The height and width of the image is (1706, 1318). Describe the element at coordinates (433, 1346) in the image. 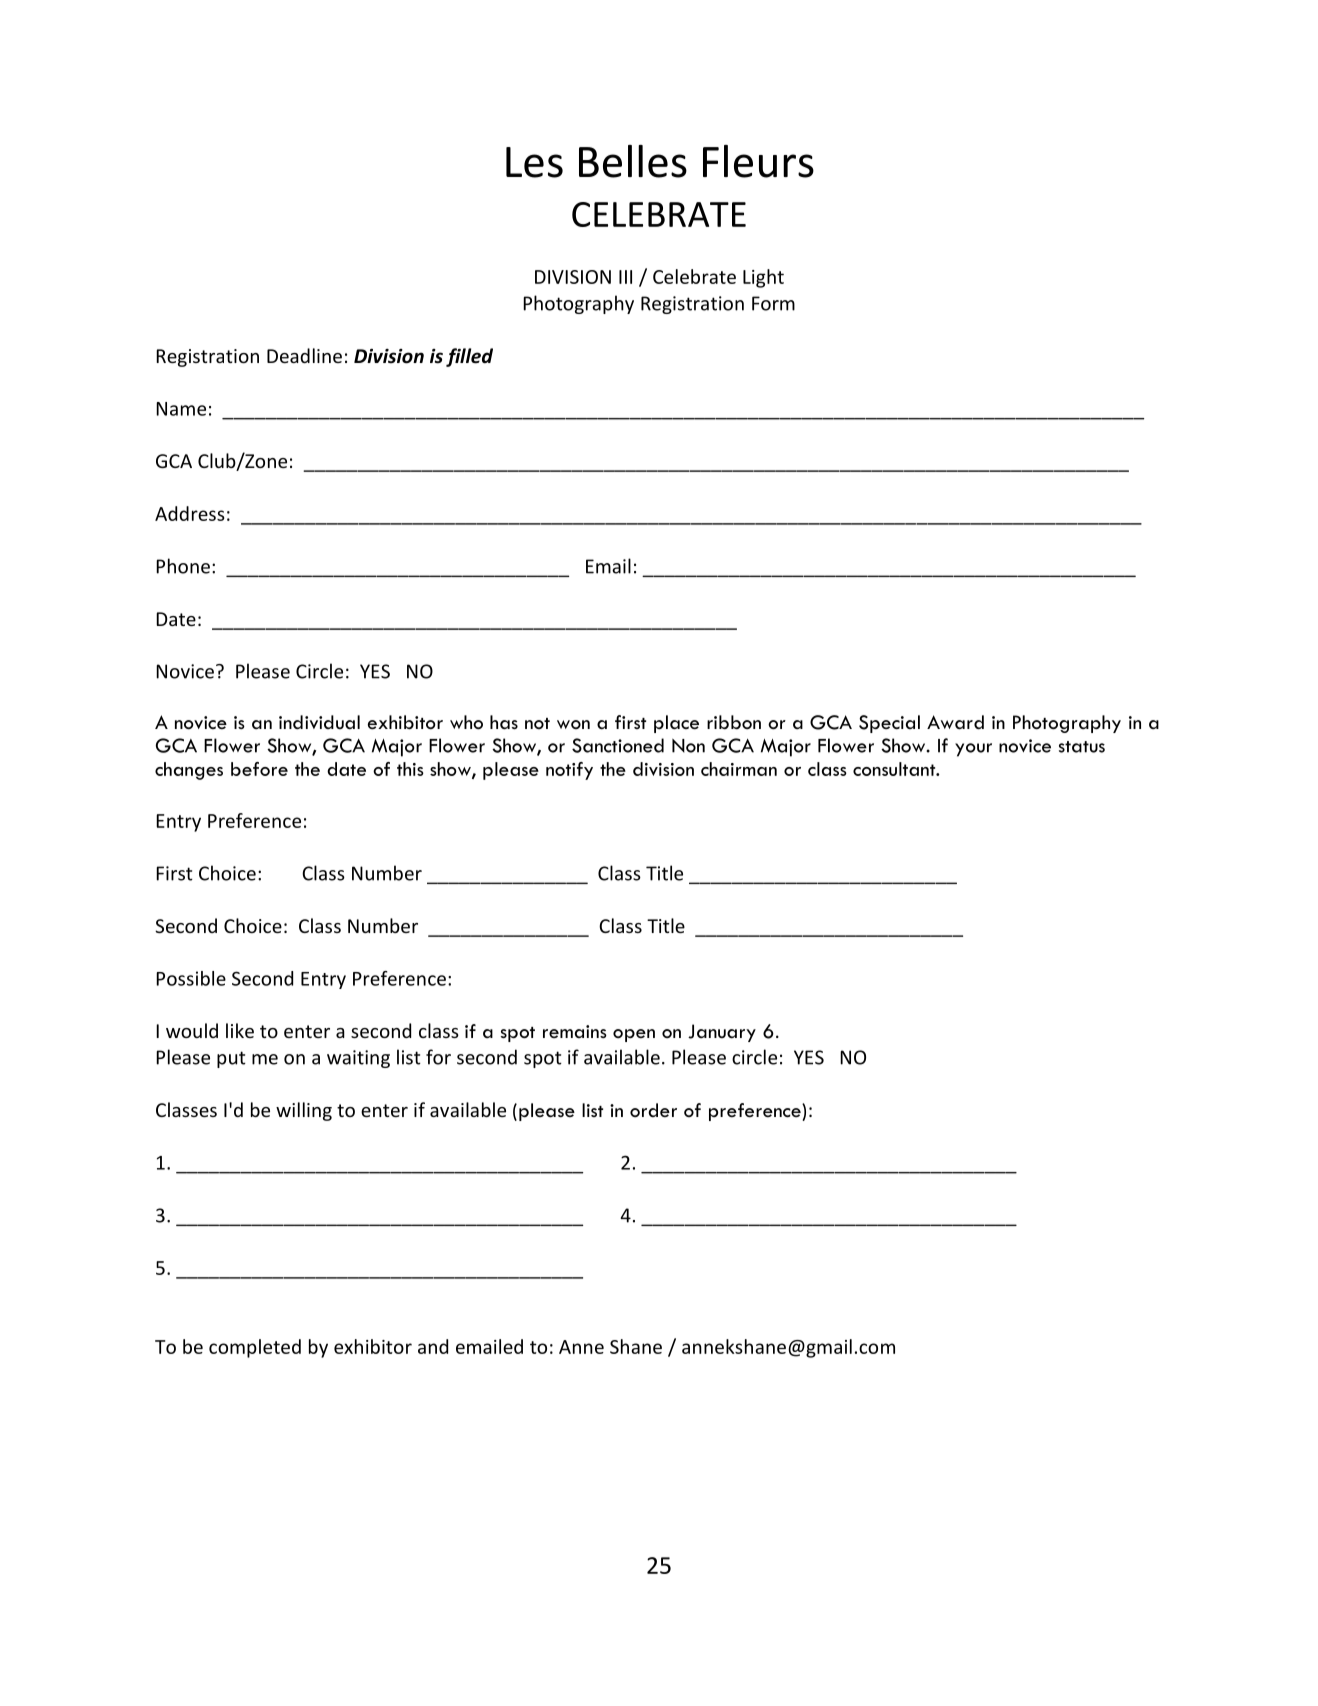

I see `and` at that location.
